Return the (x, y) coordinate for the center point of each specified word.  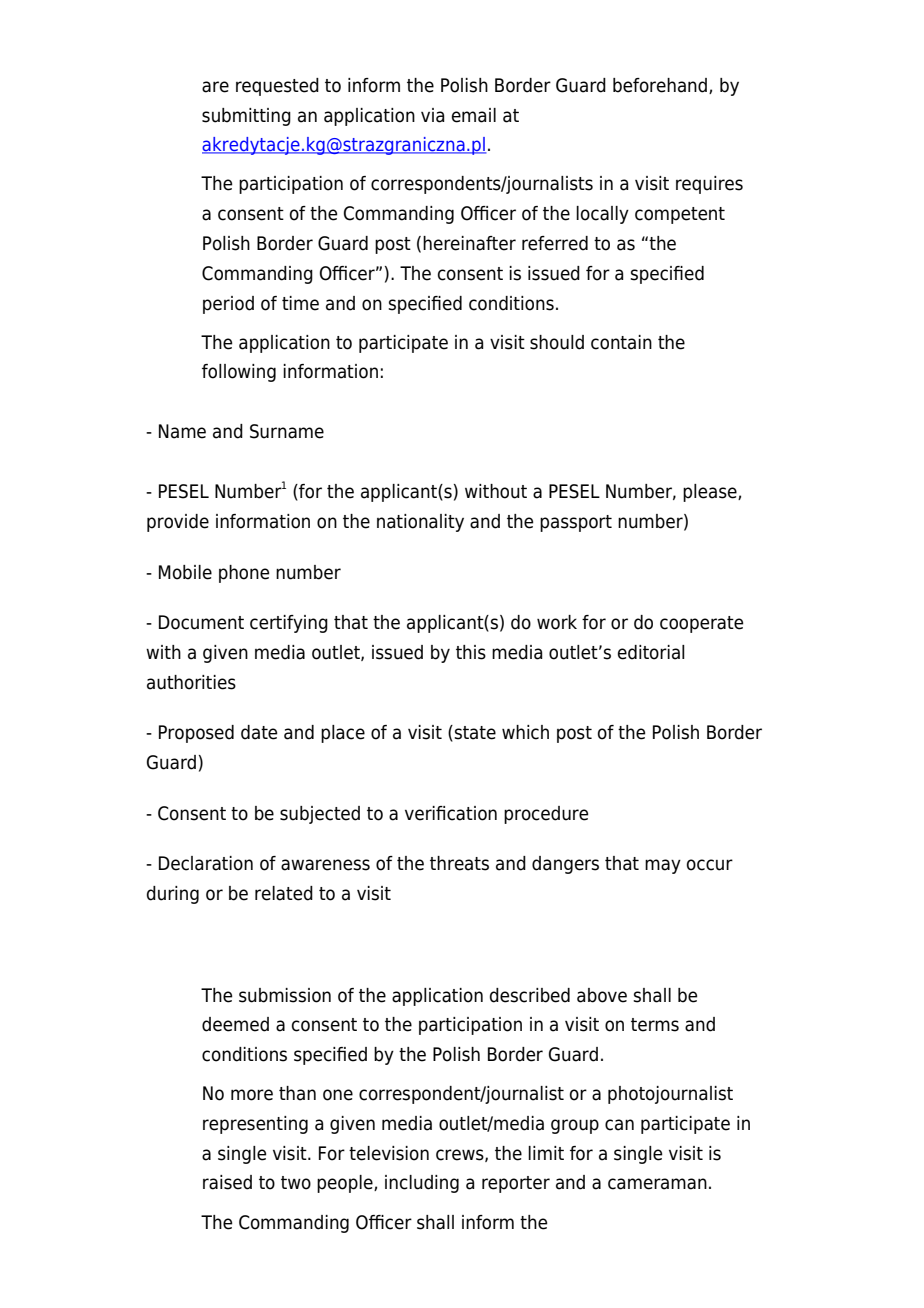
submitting (246, 117)
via (433, 115)
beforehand (660, 85)
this (471, 652)
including (422, 1184)
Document (201, 622)
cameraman (657, 1184)
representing (255, 1125)
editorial (651, 652)
